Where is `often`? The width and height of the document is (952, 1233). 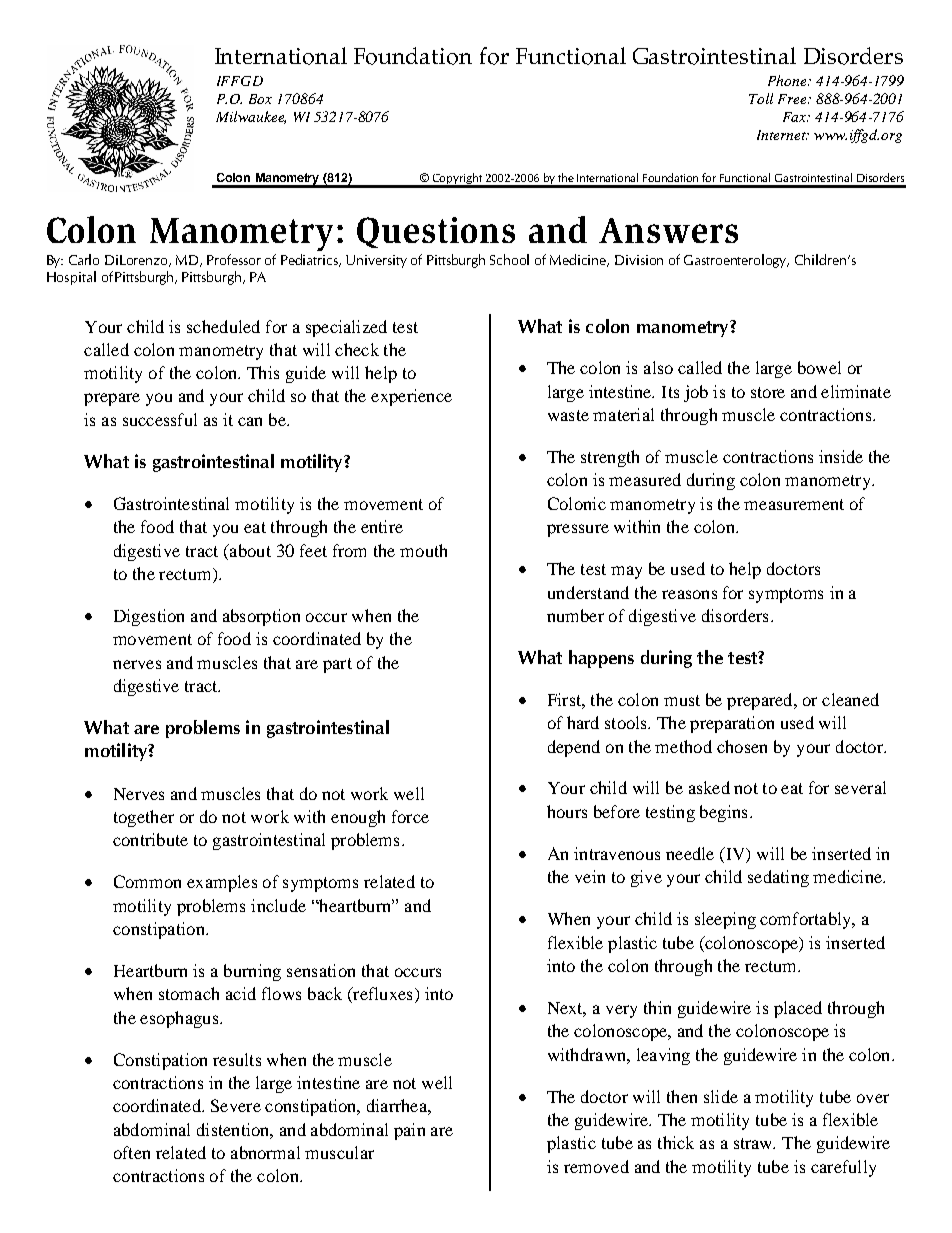
often is located at coordinates (132, 1152).
